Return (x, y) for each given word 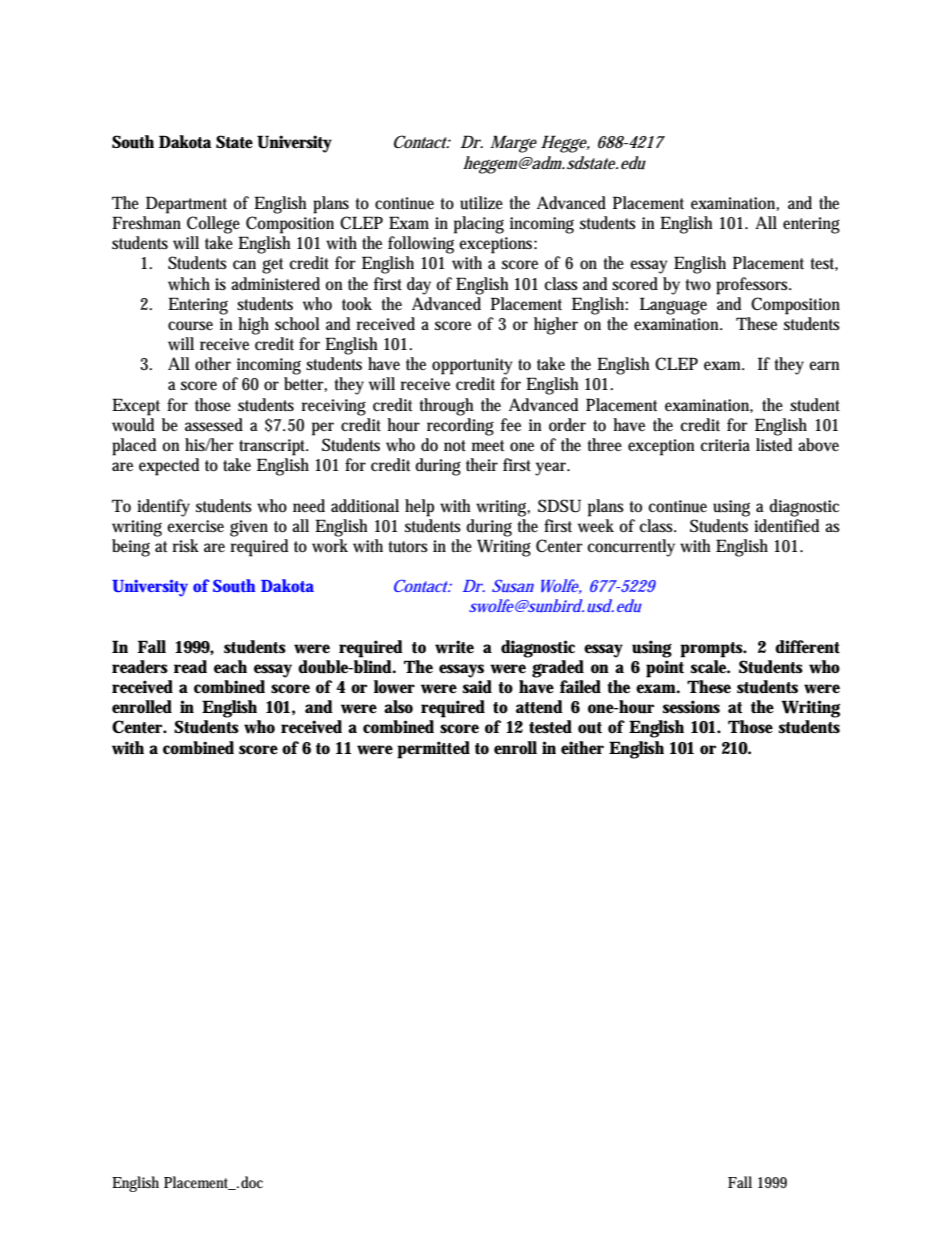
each (230, 666)
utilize (481, 203)
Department (186, 205)
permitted (433, 750)
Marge (513, 144)
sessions (691, 707)
